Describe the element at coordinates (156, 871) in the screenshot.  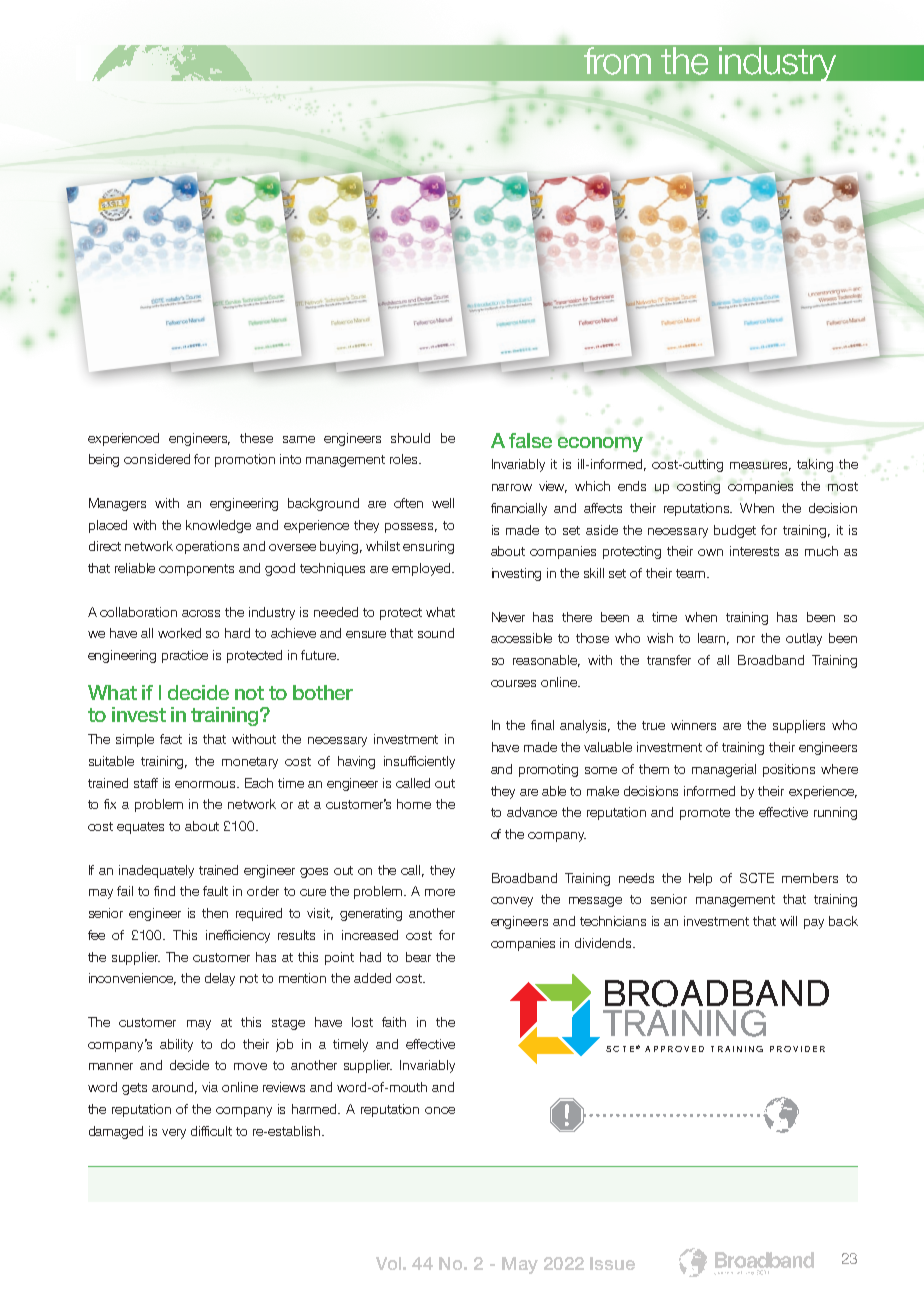
I see `inadequately` at that location.
